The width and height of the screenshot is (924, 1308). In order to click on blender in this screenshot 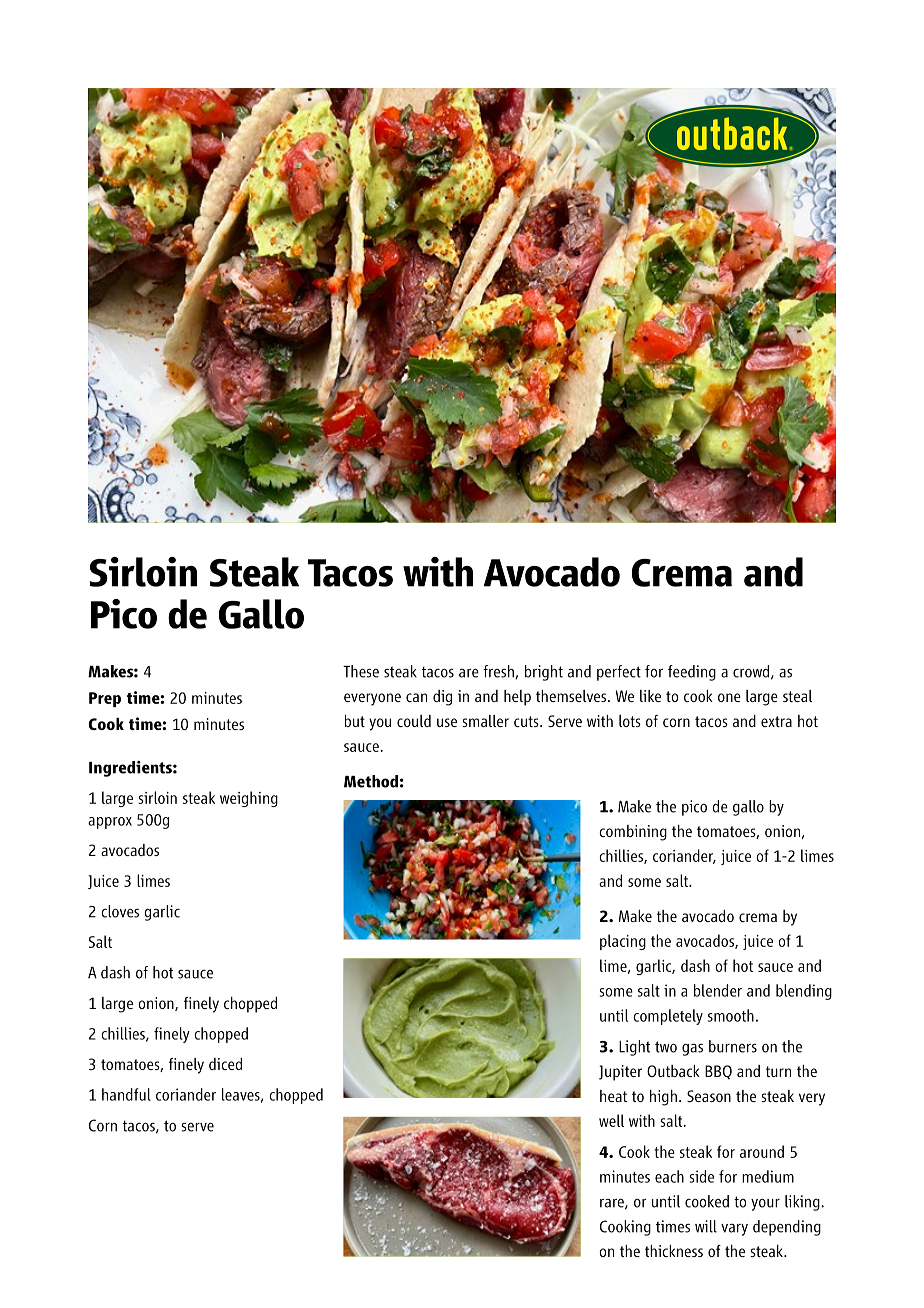, I will do `click(718, 990)`.
